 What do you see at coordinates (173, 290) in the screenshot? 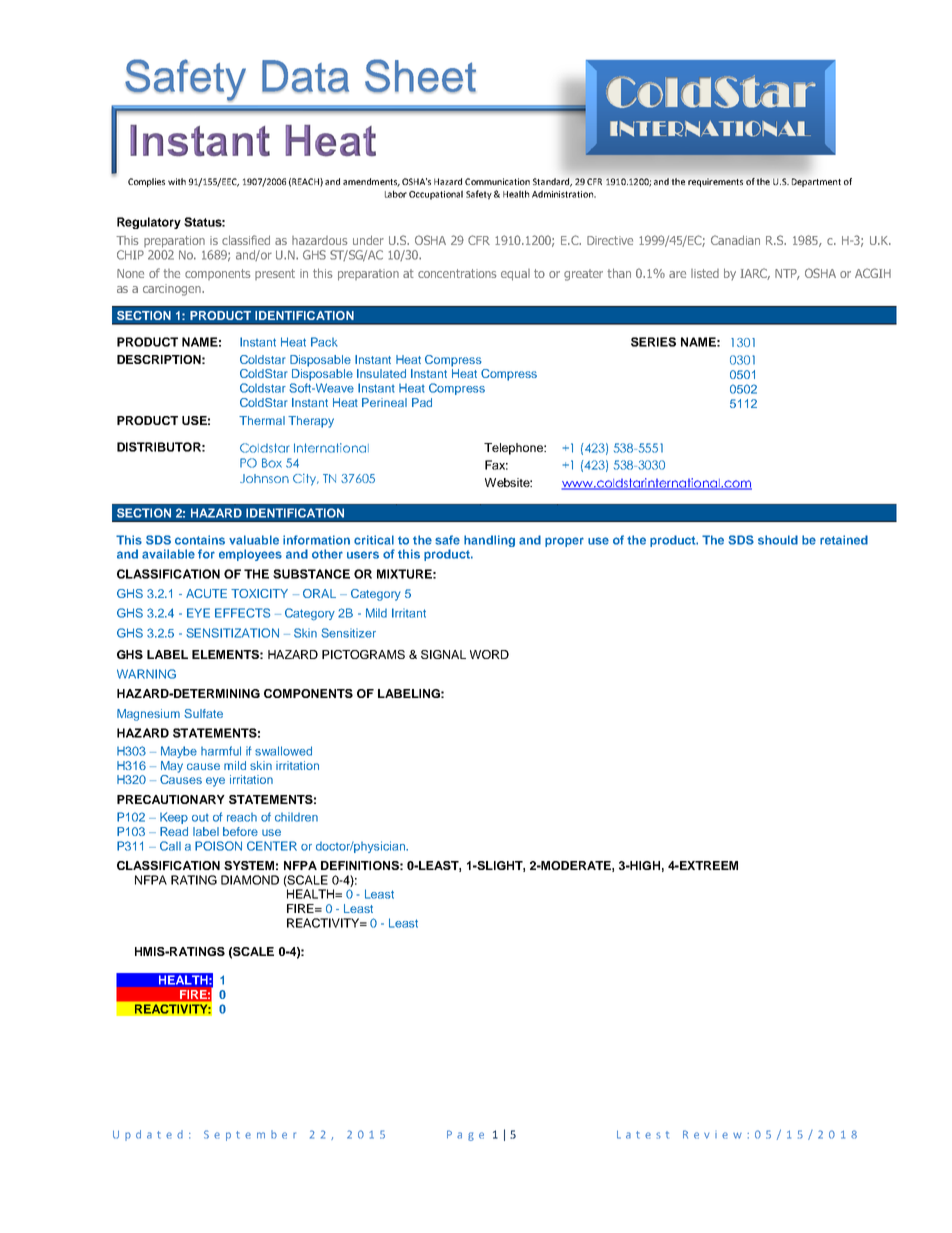
I see `carcinogen` at bounding box center [173, 290].
